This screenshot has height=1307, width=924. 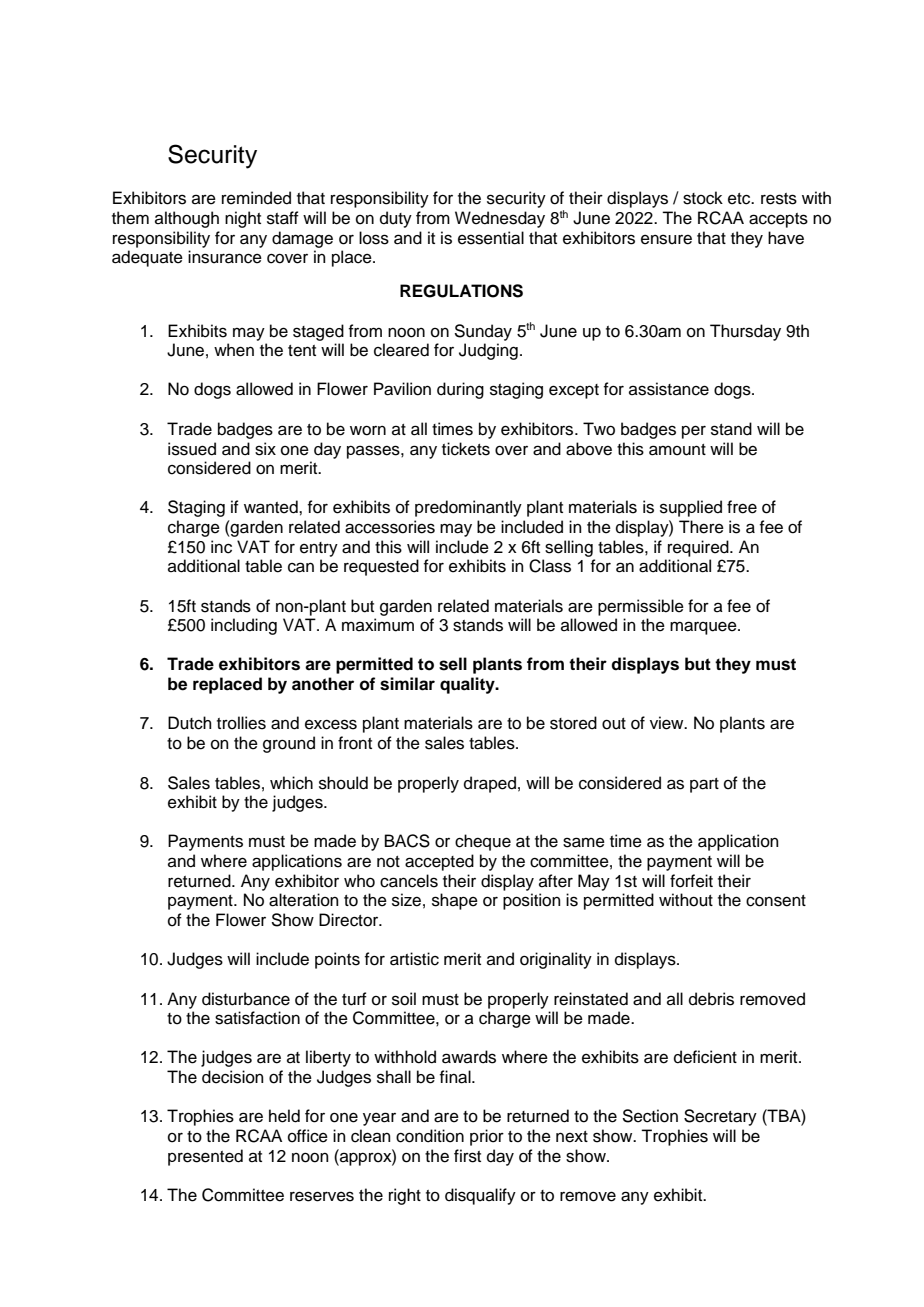 I want to click on essential, so click(x=491, y=238).
